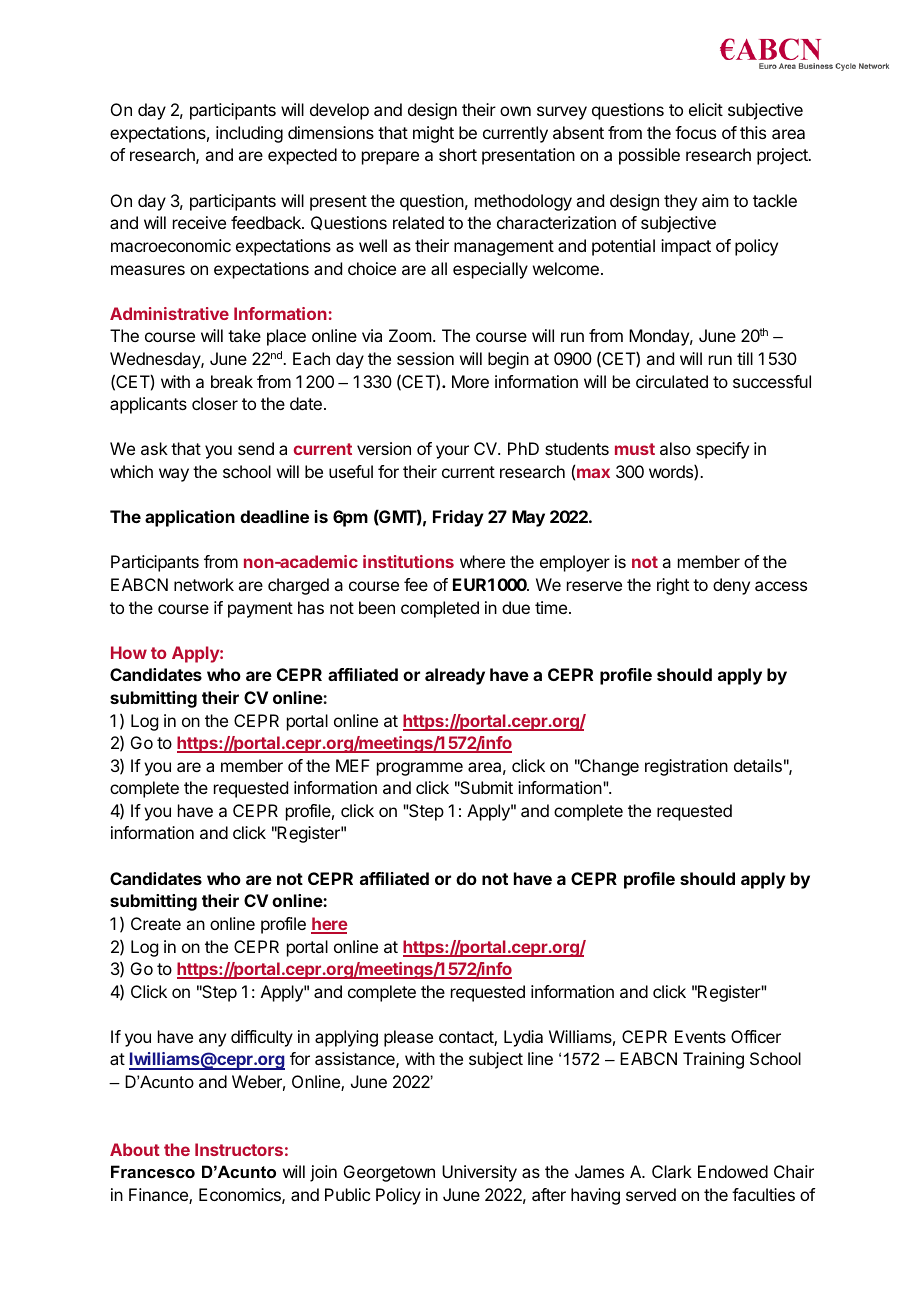  I want to click on please, so click(408, 1038).
